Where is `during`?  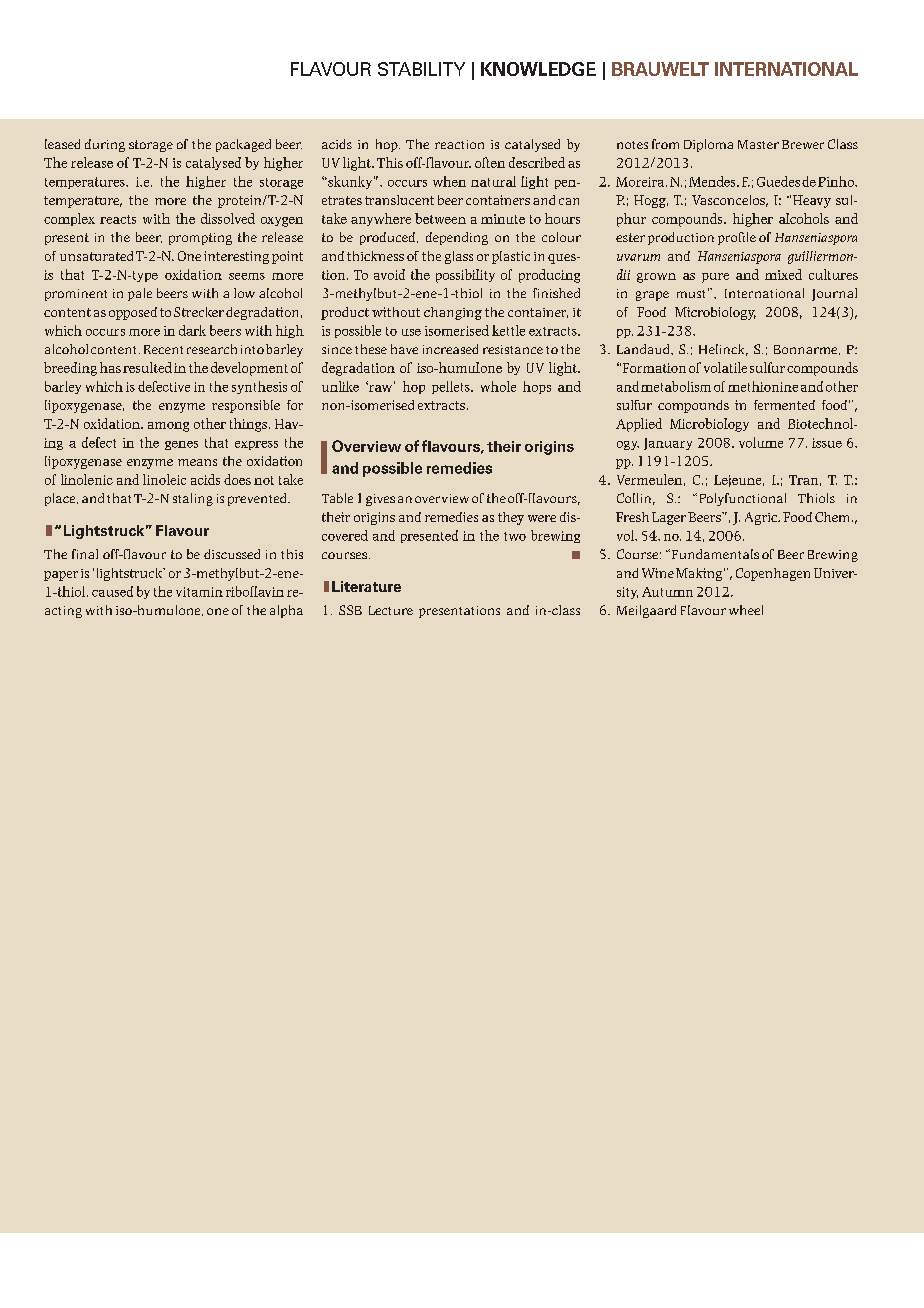 during is located at coordinates (105, 145).
